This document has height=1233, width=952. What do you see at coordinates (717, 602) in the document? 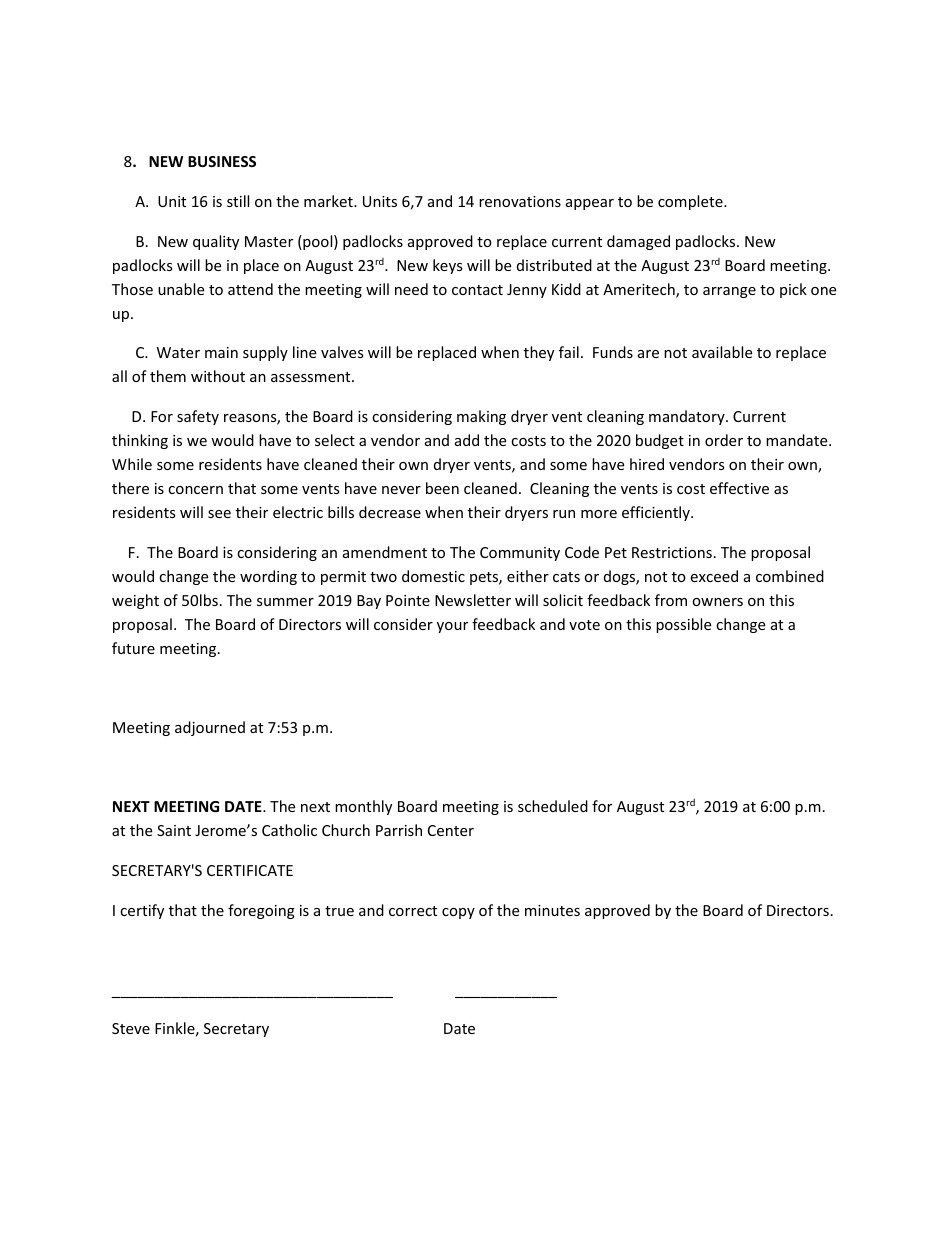
I see `owners` at bounding box center [717, 602].
